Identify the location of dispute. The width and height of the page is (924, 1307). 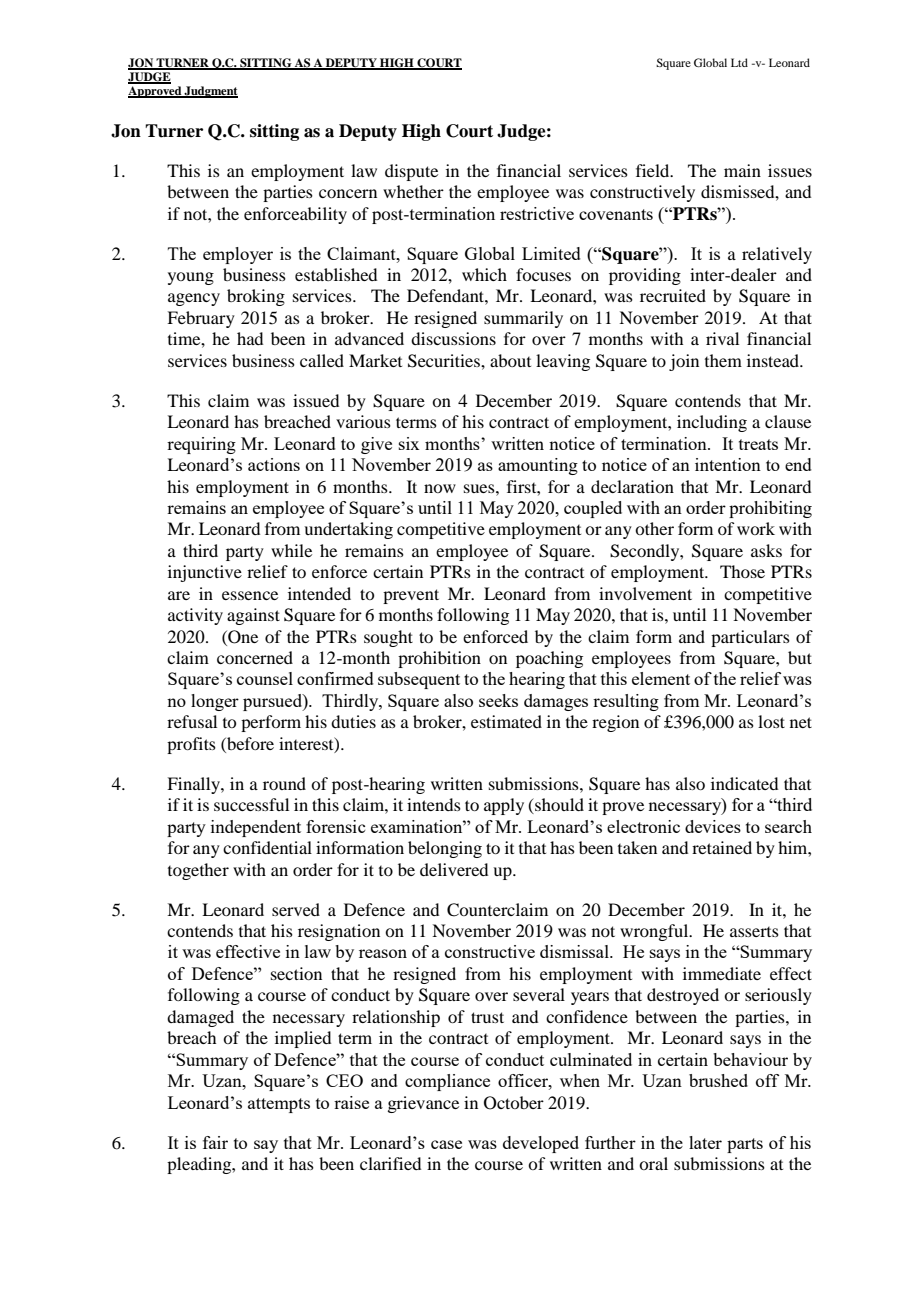
(411, 172).
